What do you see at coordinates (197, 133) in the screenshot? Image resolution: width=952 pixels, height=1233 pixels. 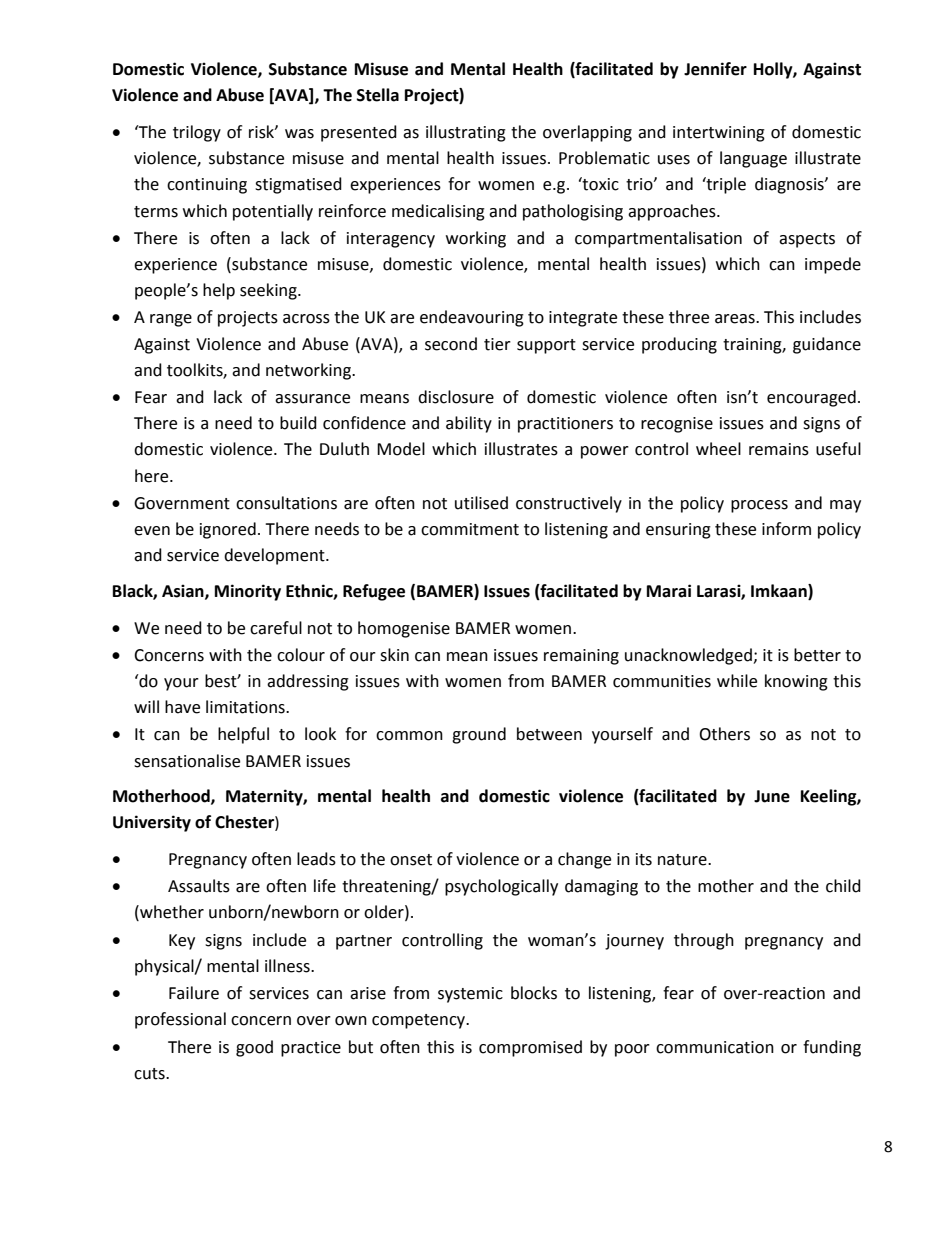 I see `trilogy` at bounding box center [197, 133].
